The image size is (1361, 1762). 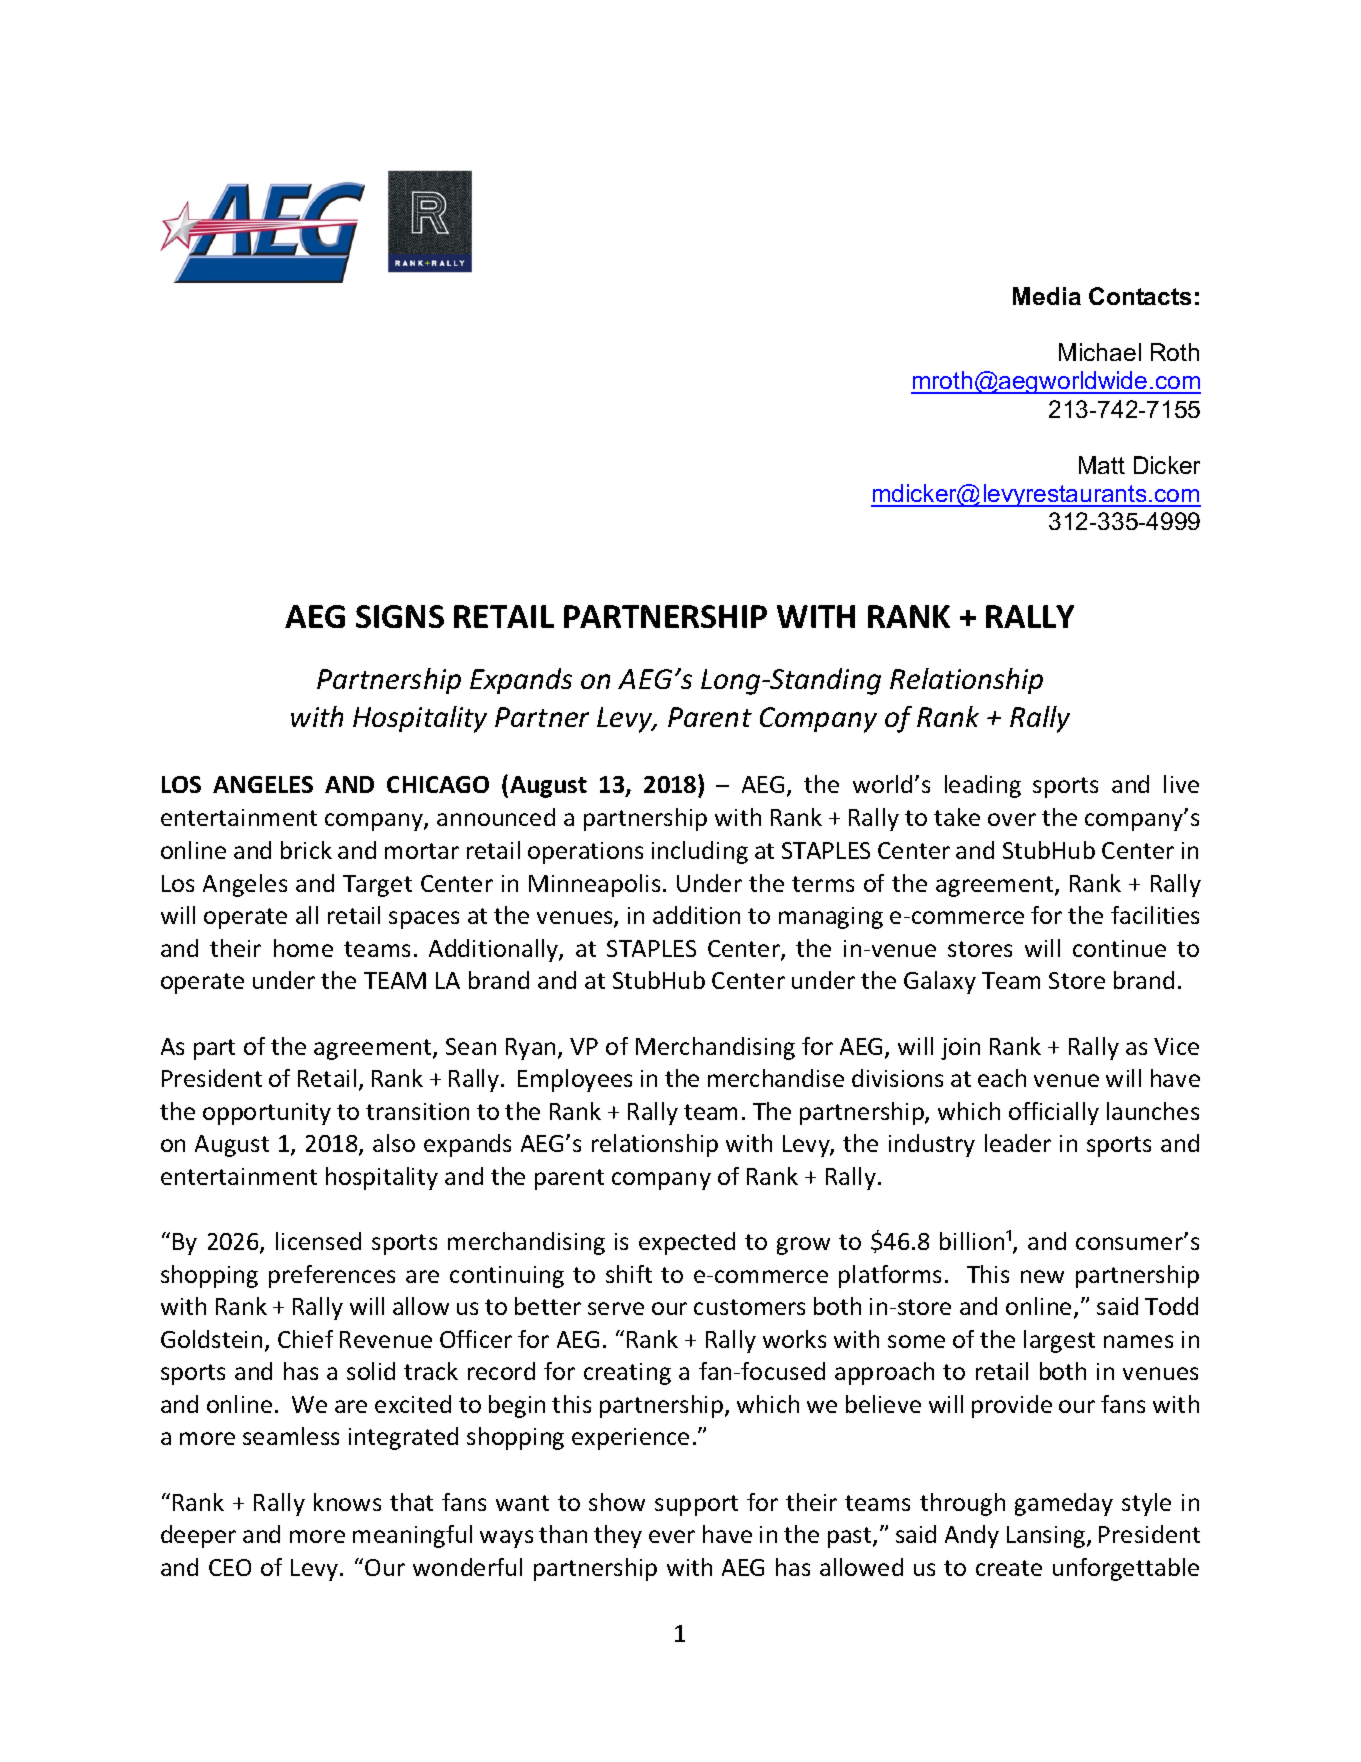 What do you see at coordinates (303, 948) in the image?
I see `home` at bounding box center [303, 948].
